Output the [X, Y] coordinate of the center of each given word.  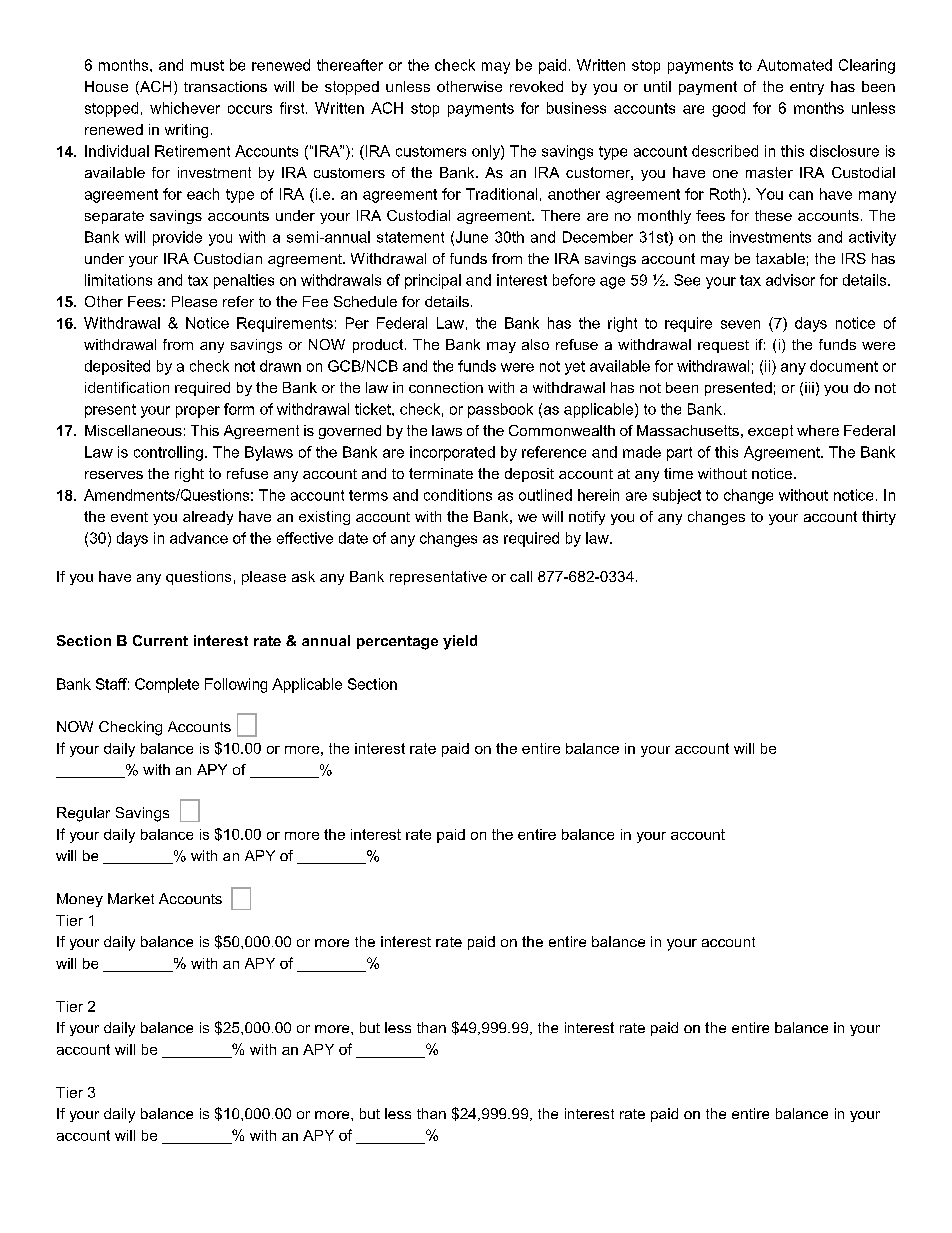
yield [460, 642]
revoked [536, 86]
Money [80, 900]
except [770, 432]
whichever [185, 108]
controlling [168, 453]
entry [807, 88]
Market [131, 898]
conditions [458, 495]
